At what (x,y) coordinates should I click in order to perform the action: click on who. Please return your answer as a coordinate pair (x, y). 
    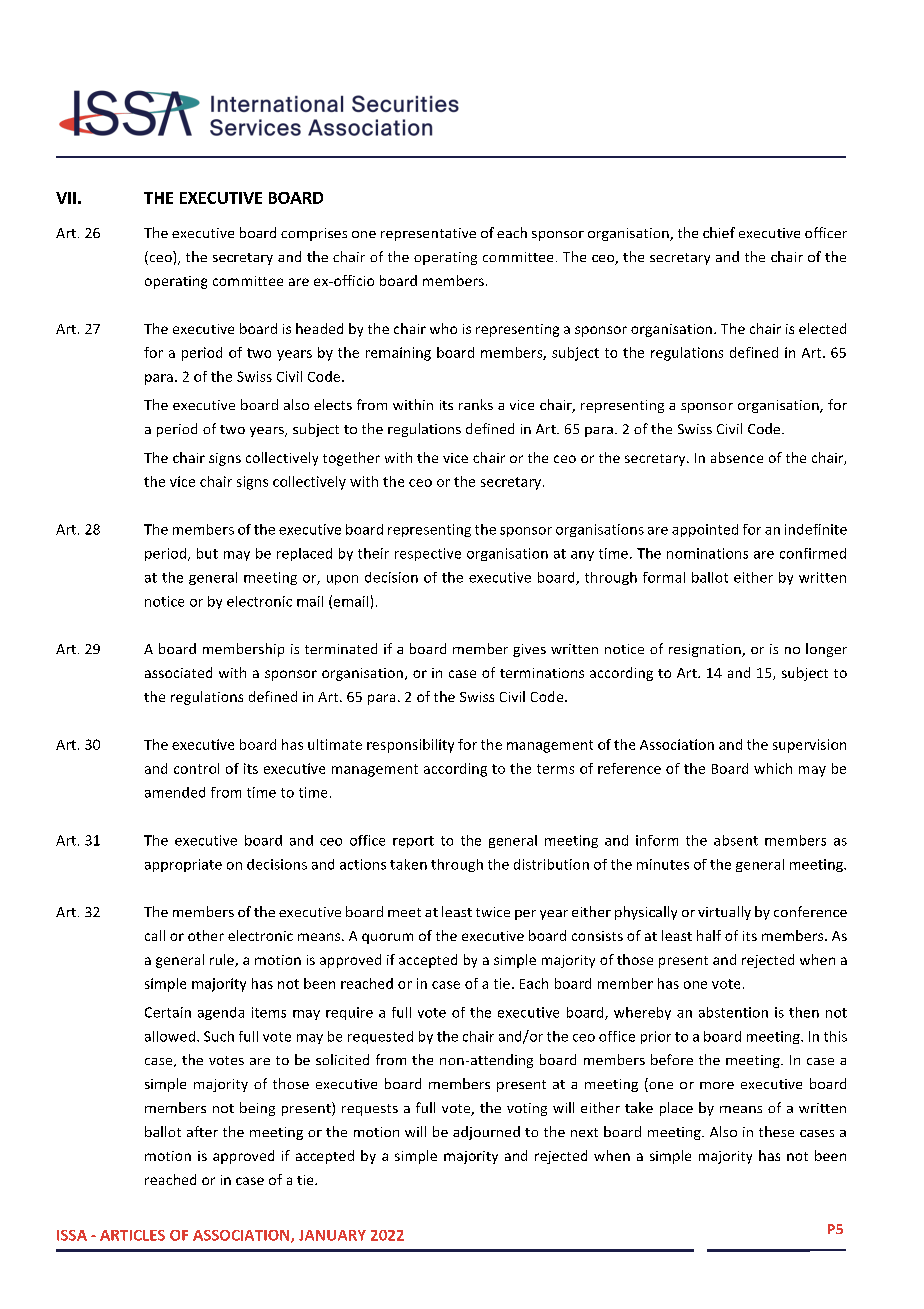
    Looking at the image, I should click on (443, 328).
